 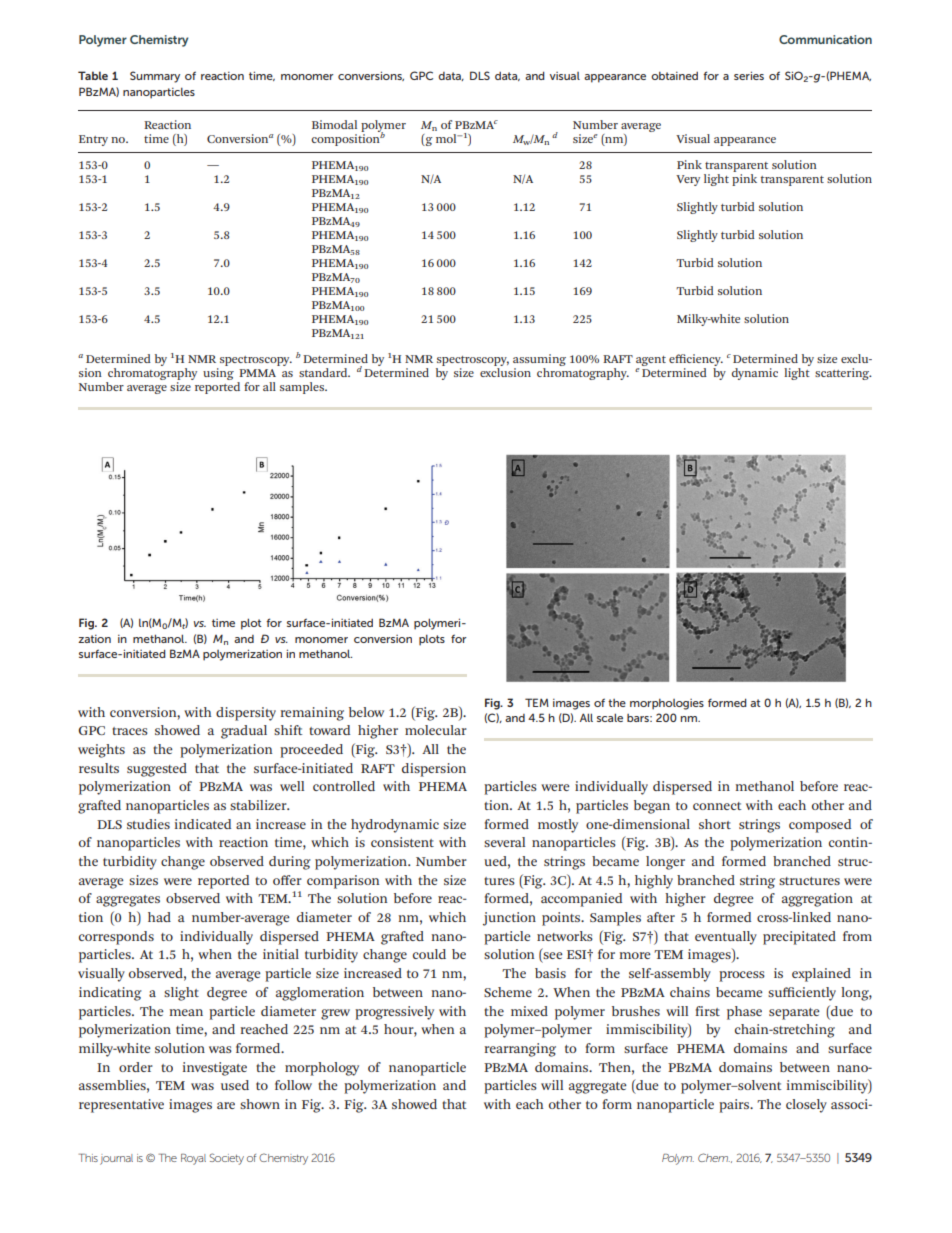 I want to click on traces, so click(x=130, y=731).
